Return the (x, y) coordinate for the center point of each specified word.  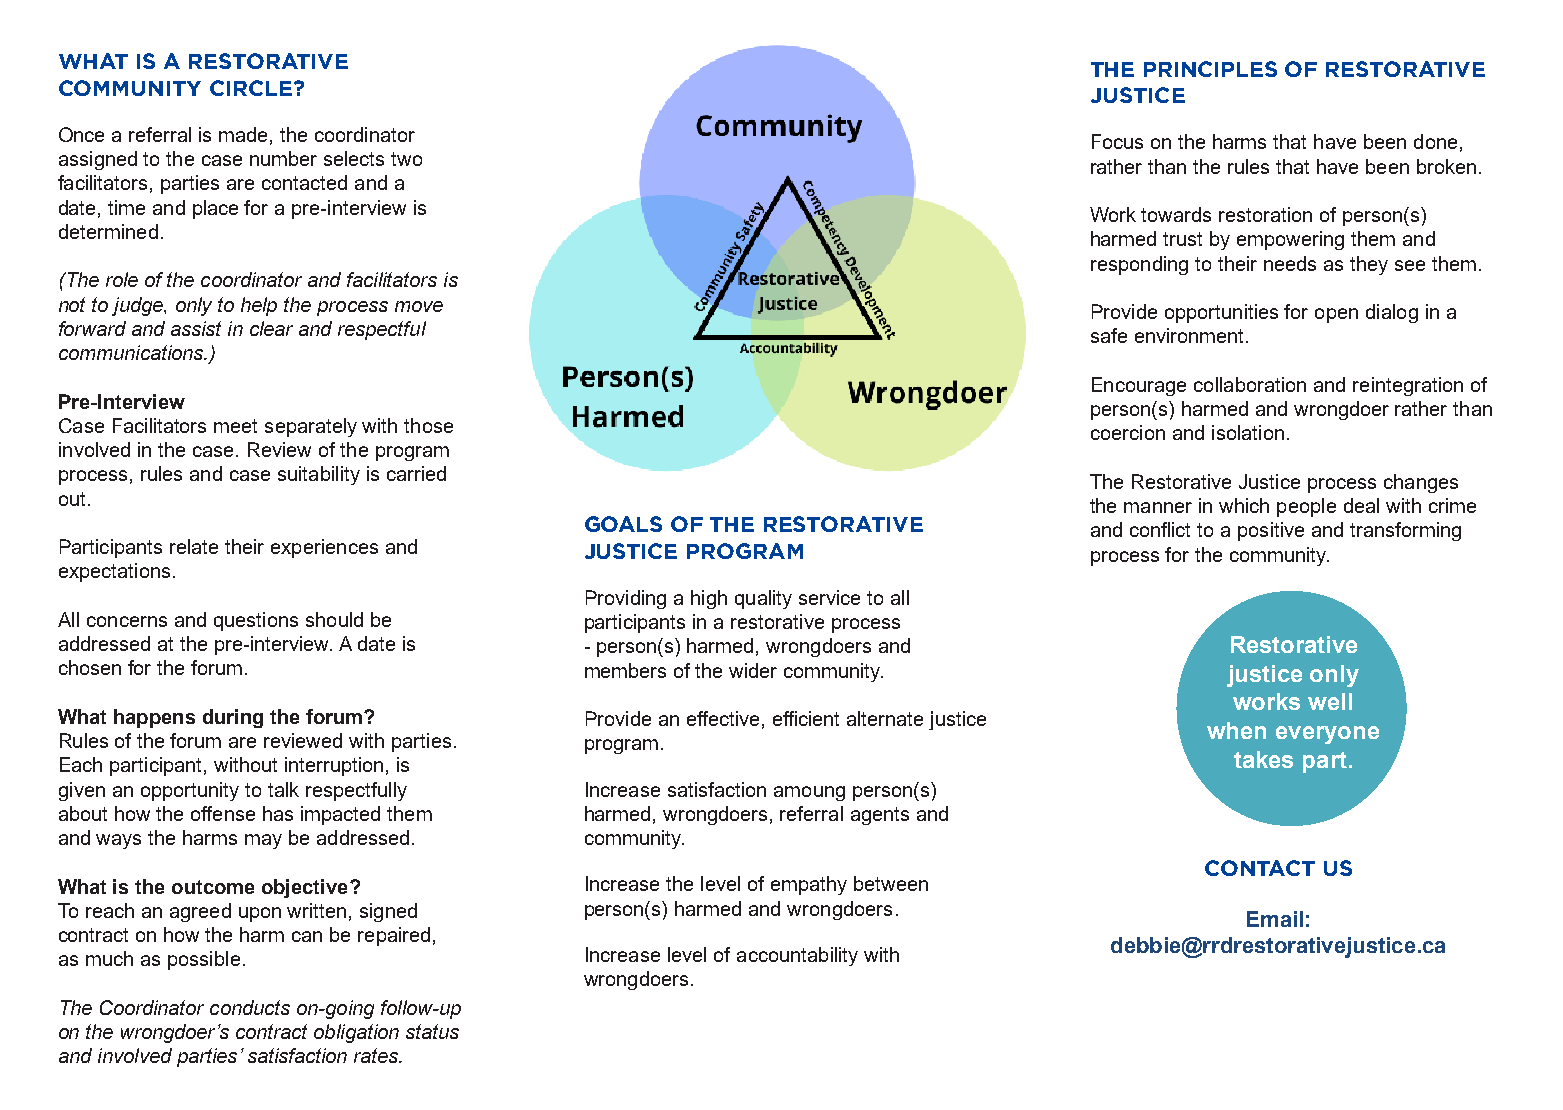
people (1306, 507)
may (263, 841)
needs (1290, 263)
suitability (319, 475)
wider (753, 670)
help (259, 306)
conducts (250, 1007)
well (1330, 701)
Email (1275, 919)
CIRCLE (251, 88)
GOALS (623, 524)
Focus (1117, 141)
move (419, 306)
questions (256, 621)
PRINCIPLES (1210, 69)
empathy (809, 885)
